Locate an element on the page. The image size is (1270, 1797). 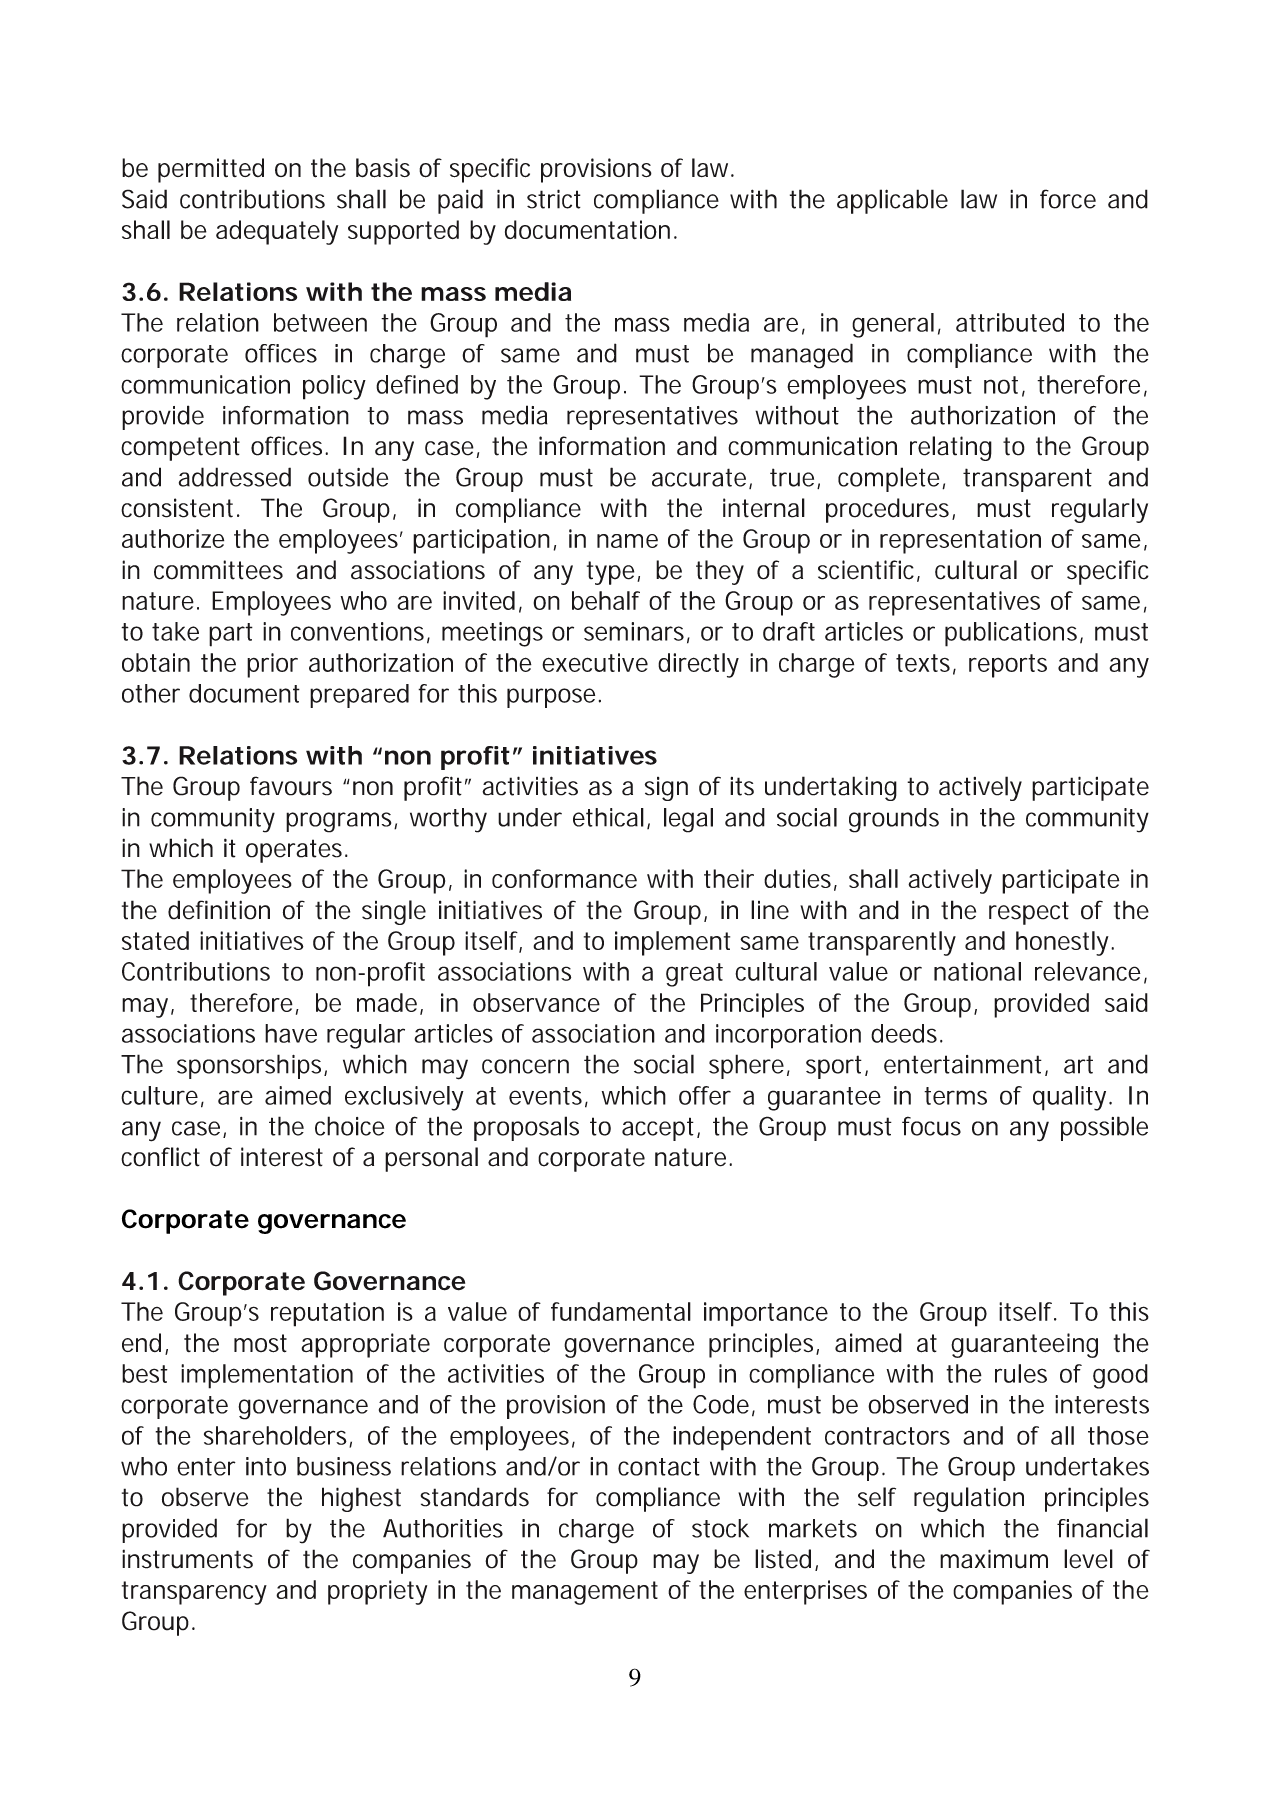
executive is located at coordinates (595, 662).
